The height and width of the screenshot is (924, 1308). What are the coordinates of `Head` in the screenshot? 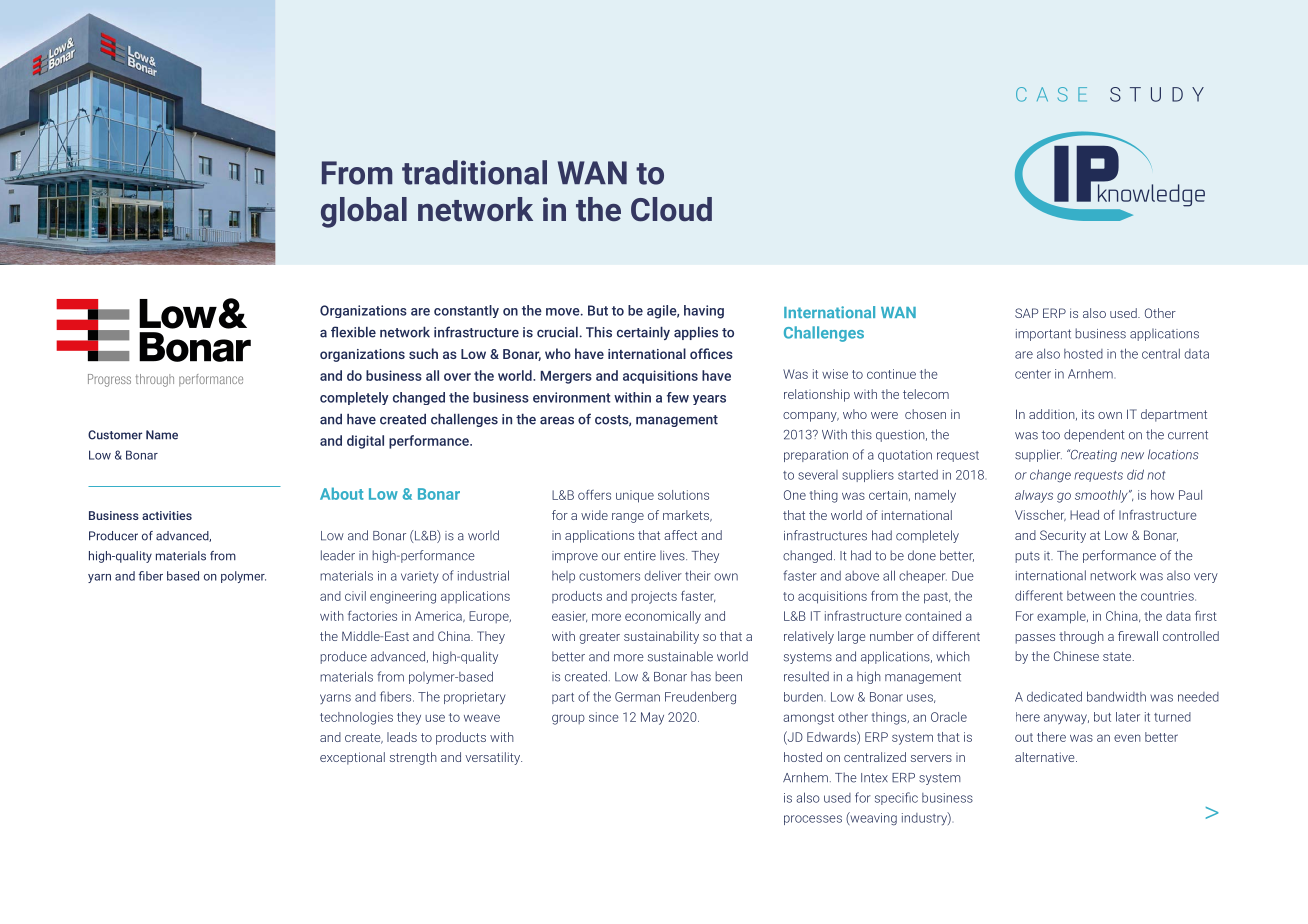 It's located at (1084, 515).
